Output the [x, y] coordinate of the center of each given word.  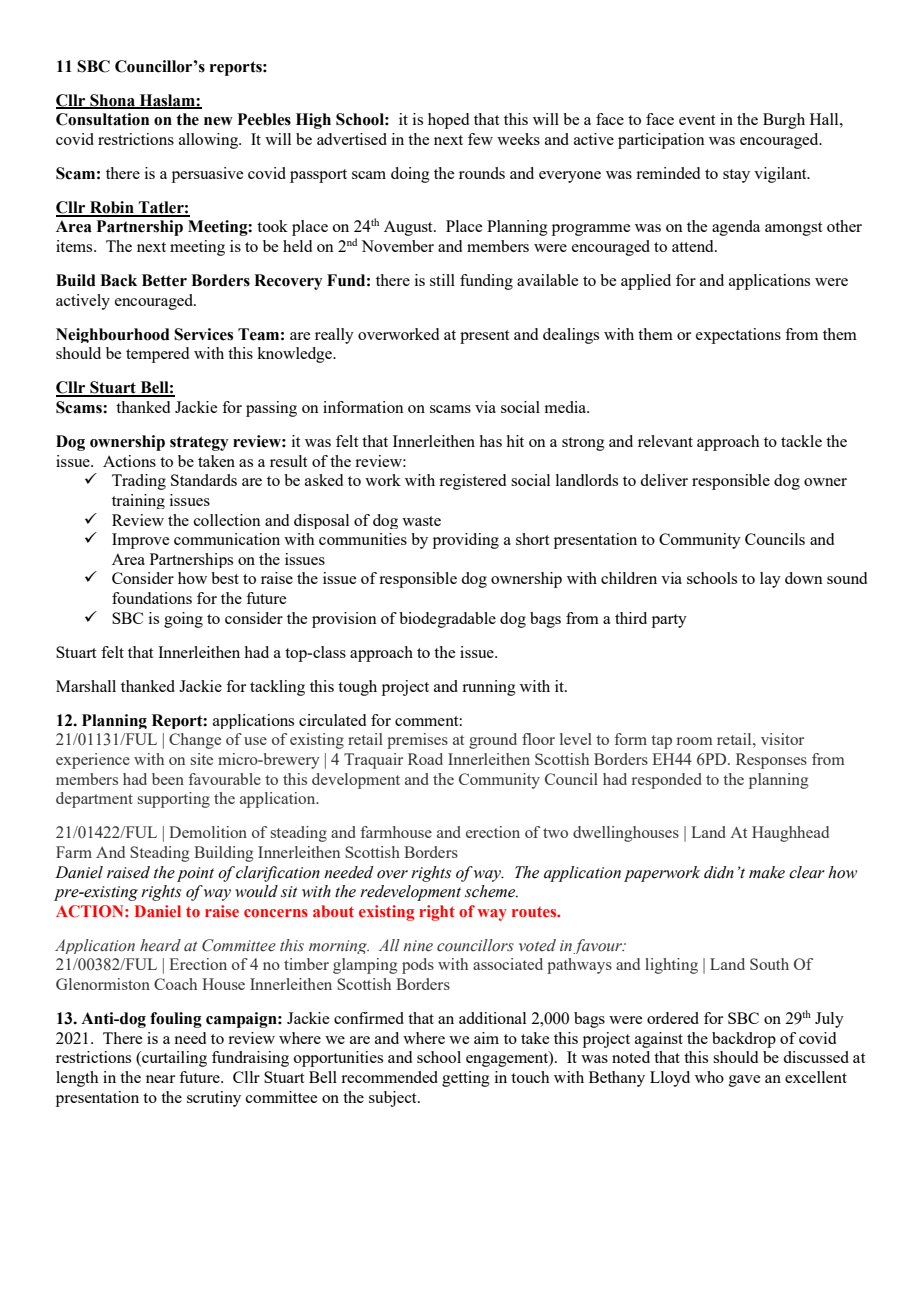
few [480, 139]
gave [744, 1081]
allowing [209, 141]
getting [466, 1079]
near [160, 1079]
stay [736, 176]
